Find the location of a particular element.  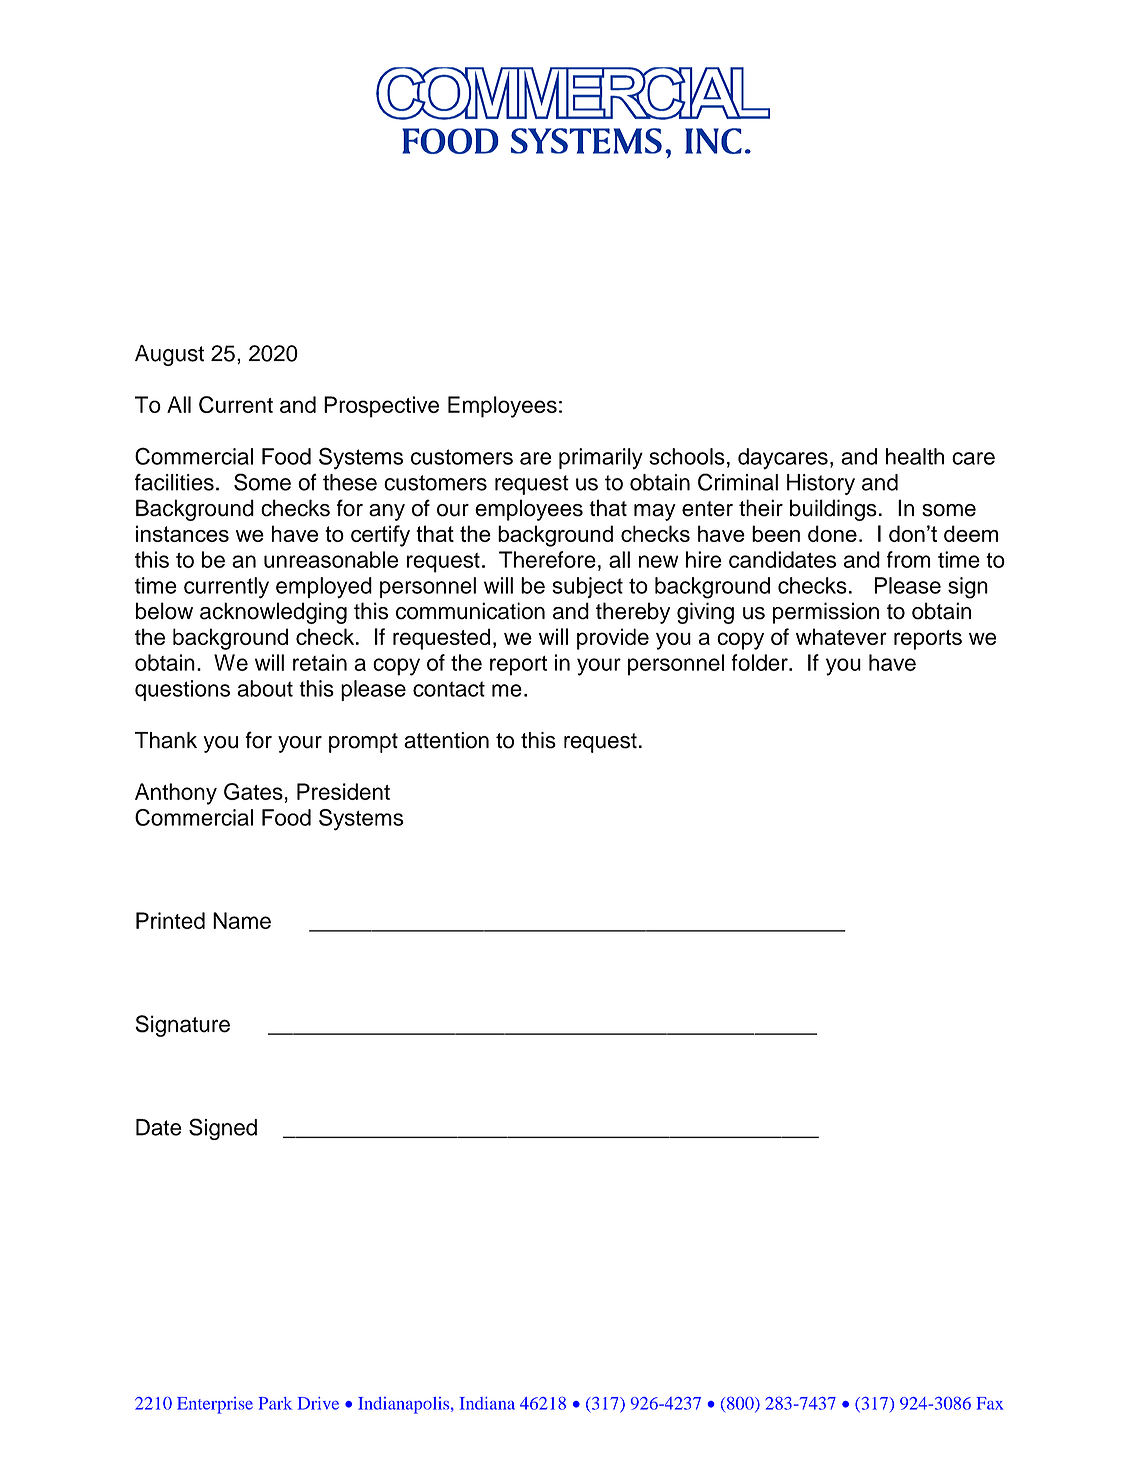

Fax is located at coordinates (990, 1403).
